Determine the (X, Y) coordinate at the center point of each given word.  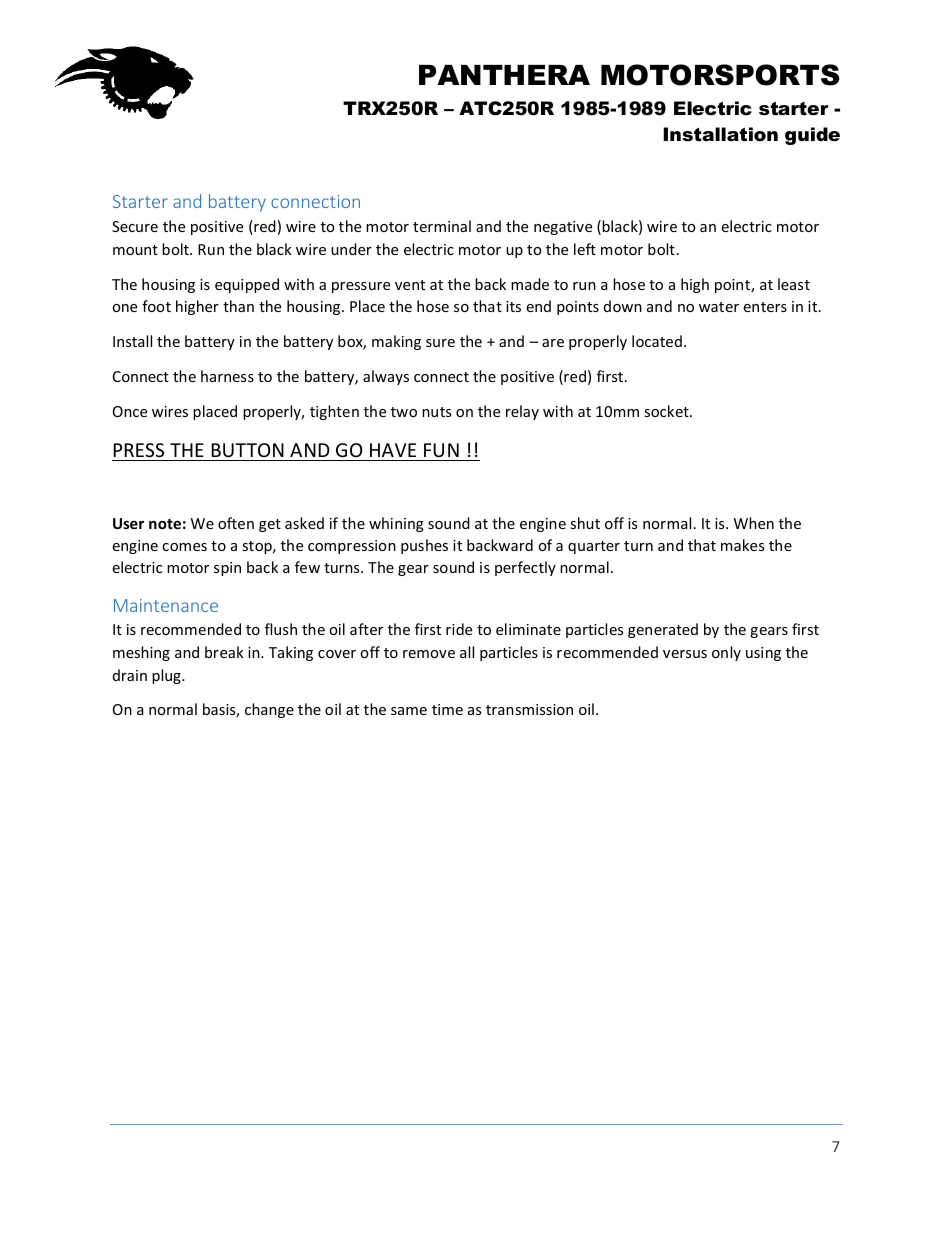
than (238, 306)
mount (135, 250)
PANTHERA (504, 75)
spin (227, 569)
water (719, 307)
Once (130, 411)
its (513, 306)
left (585, 249)
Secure (135, 226)
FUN (441, 450)
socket (667, 411)
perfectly (525, 568)
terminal (442, 226)
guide (812, 136)
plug (167, 676)
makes (742, 545)
